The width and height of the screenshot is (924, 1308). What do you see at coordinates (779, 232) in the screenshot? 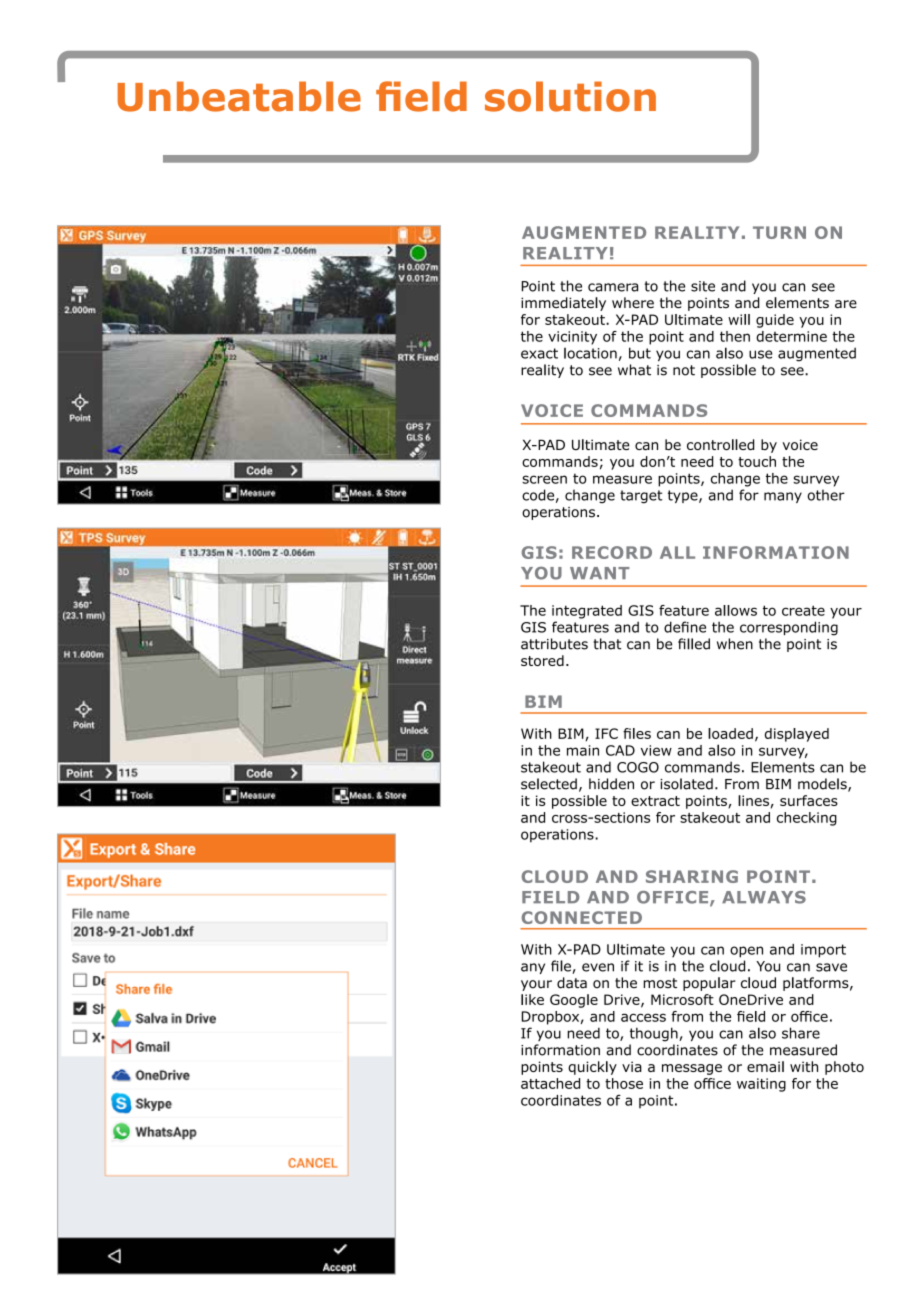
I see `TURN` at bounding box center [779, 232].
